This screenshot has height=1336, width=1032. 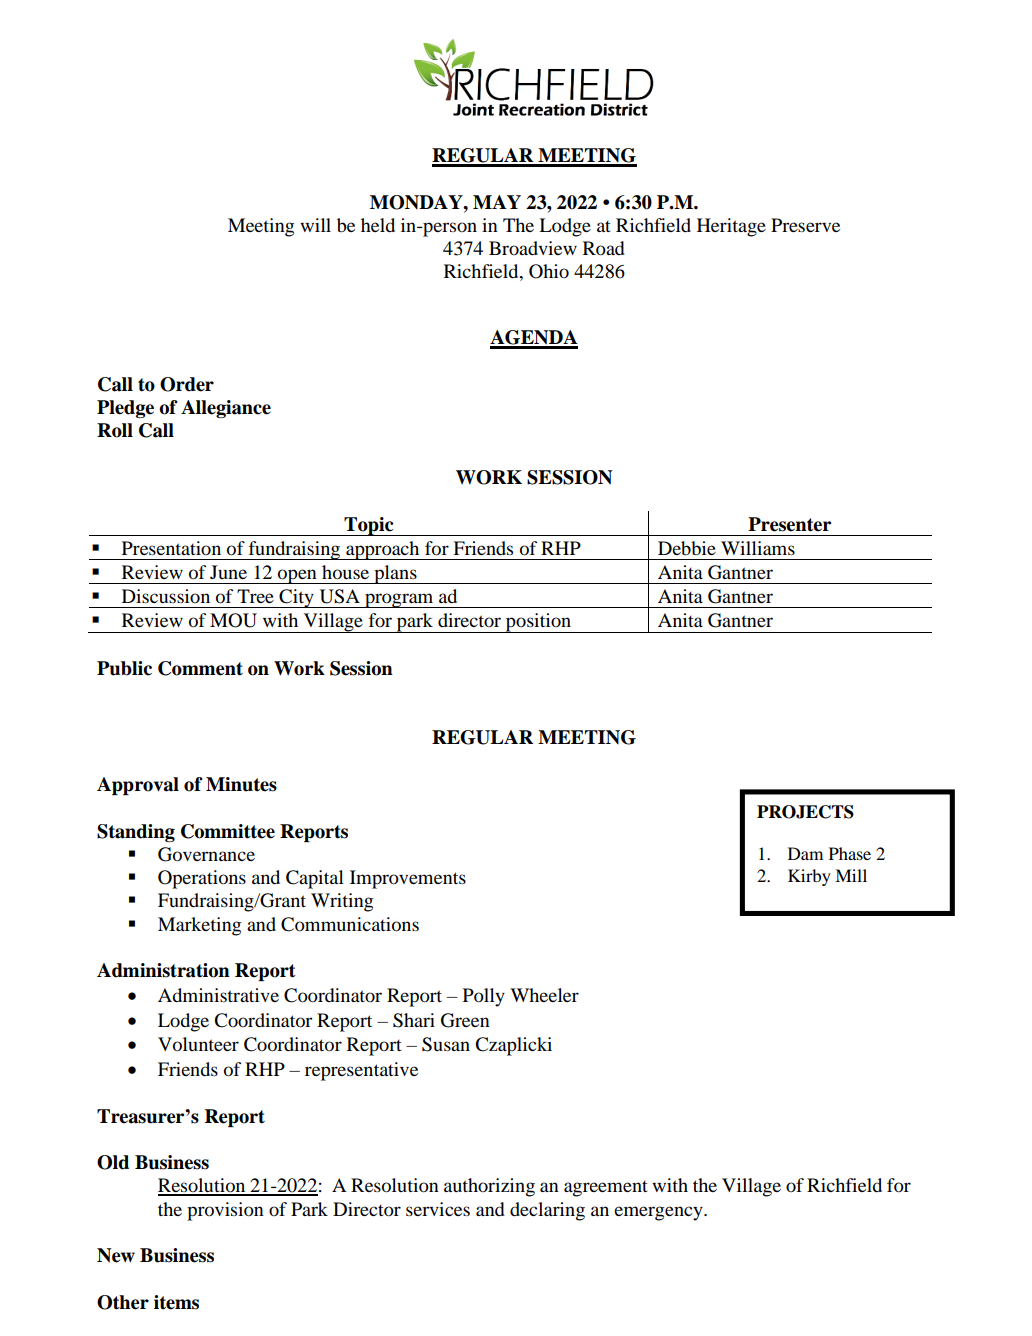 I want to click on emergency, so click(x=659, y=1213).
